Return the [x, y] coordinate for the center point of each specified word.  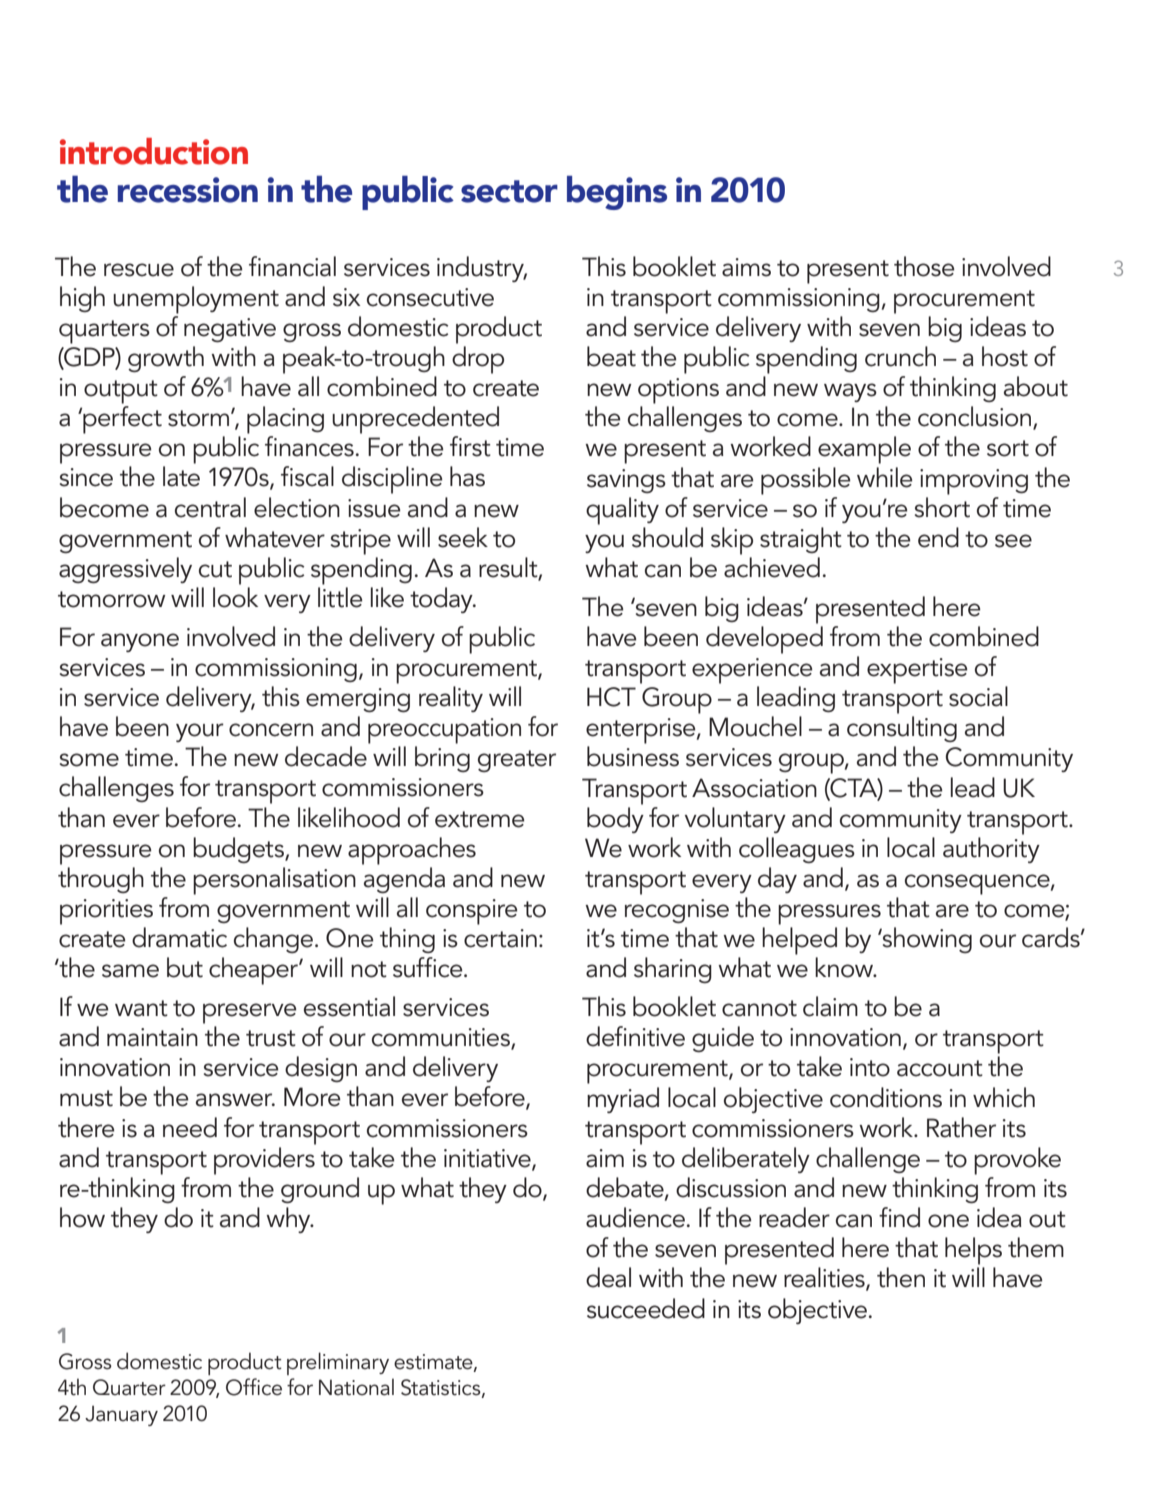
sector [509, 191]
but [185, 967]
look [235, 597]
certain [500, 938]
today [442, 600]
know [845, 967]
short [942, 507]
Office [254, 1387]
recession [188, 190]
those [924, 266]
